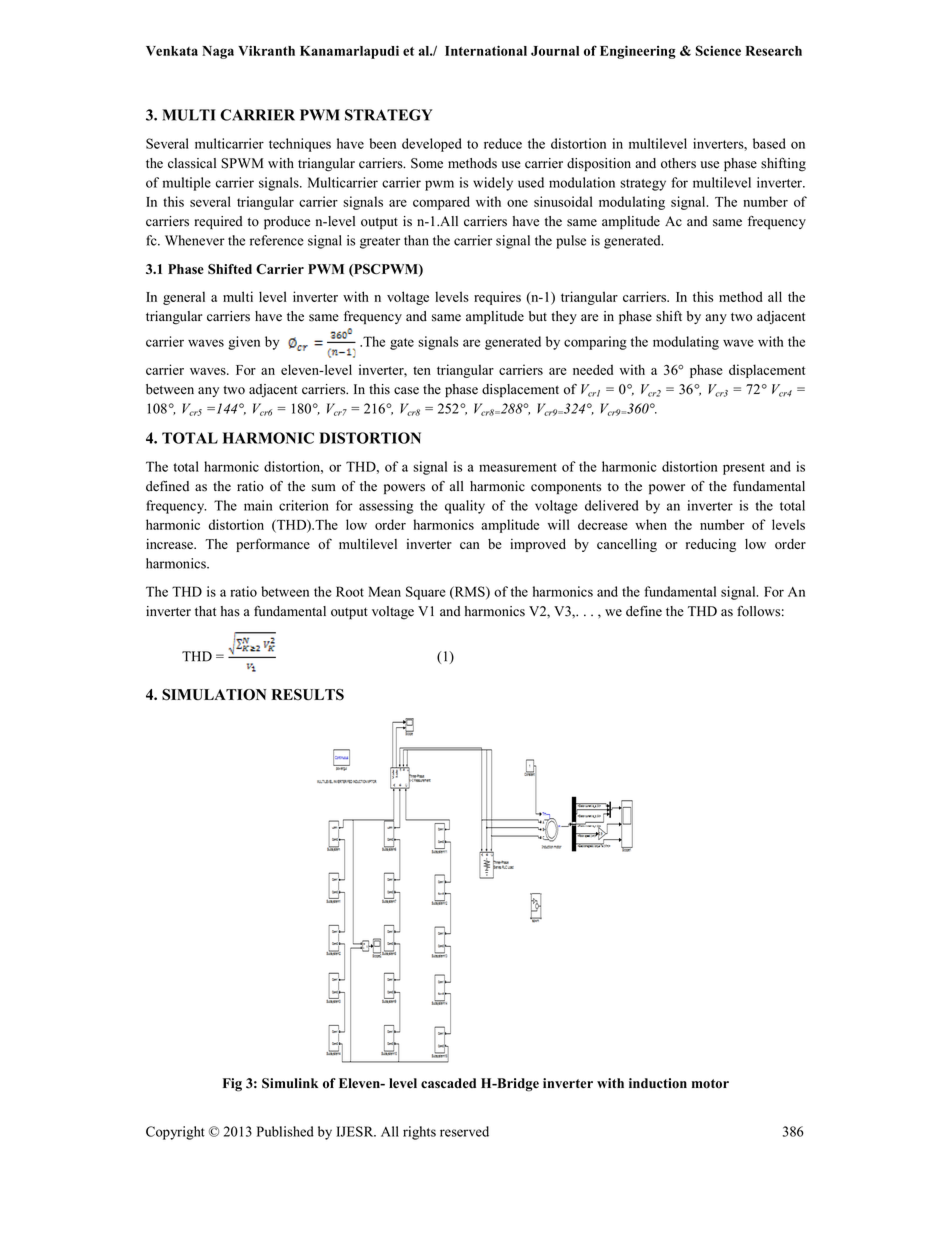 Image resolution: width=952 pixels, height=1233 pixels. What do you see at coordinates (486, 50) in the page?
I see `International` at bounding box center [486, 50].
